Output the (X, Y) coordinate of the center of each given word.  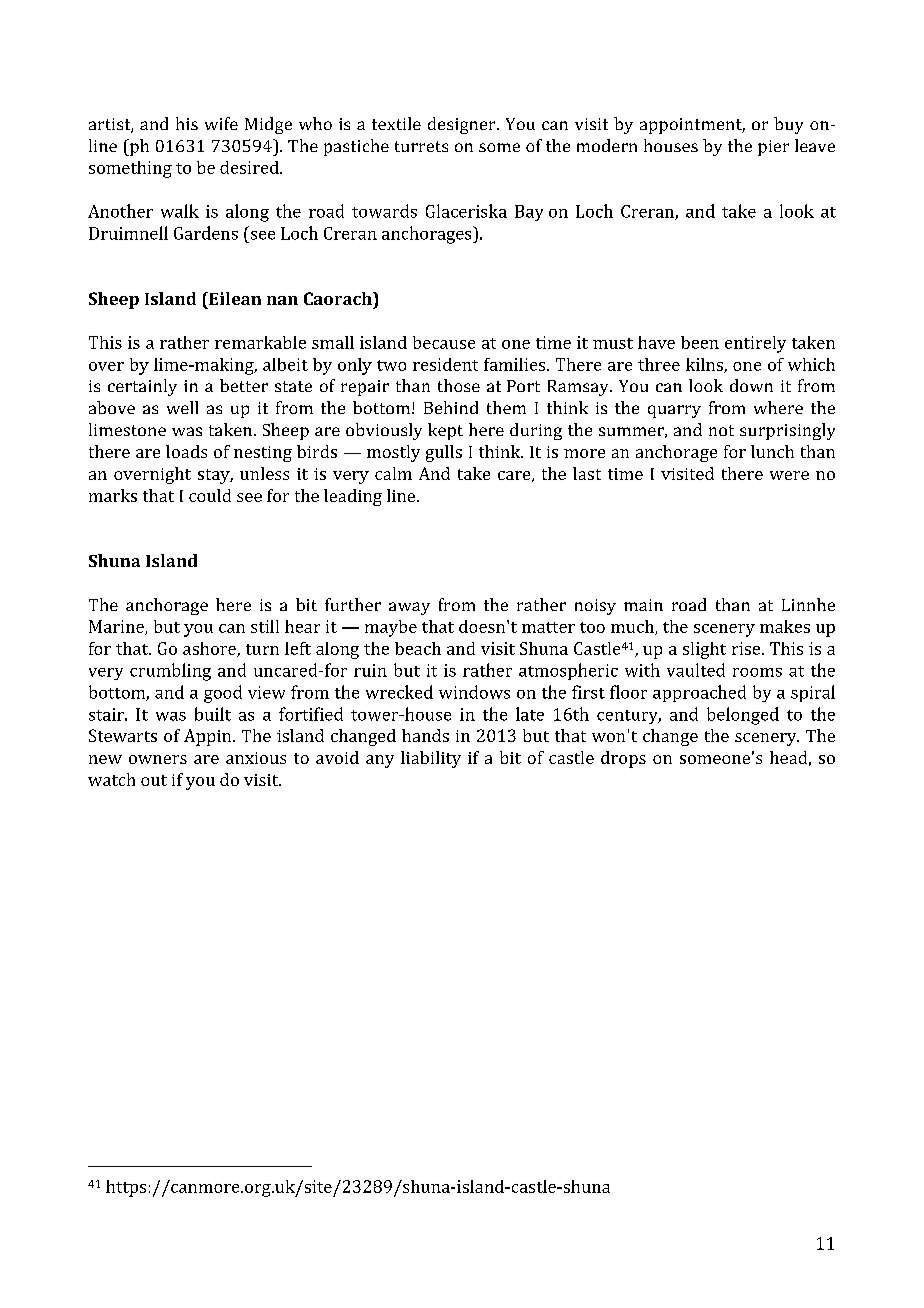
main (643, 605)
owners (158, 759)
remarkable (260, 342)
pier (773, 148)
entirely (755, 344)
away (409, 608)
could (210, 495)
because (444, 342)
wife (221, 123)
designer (463, 125)
